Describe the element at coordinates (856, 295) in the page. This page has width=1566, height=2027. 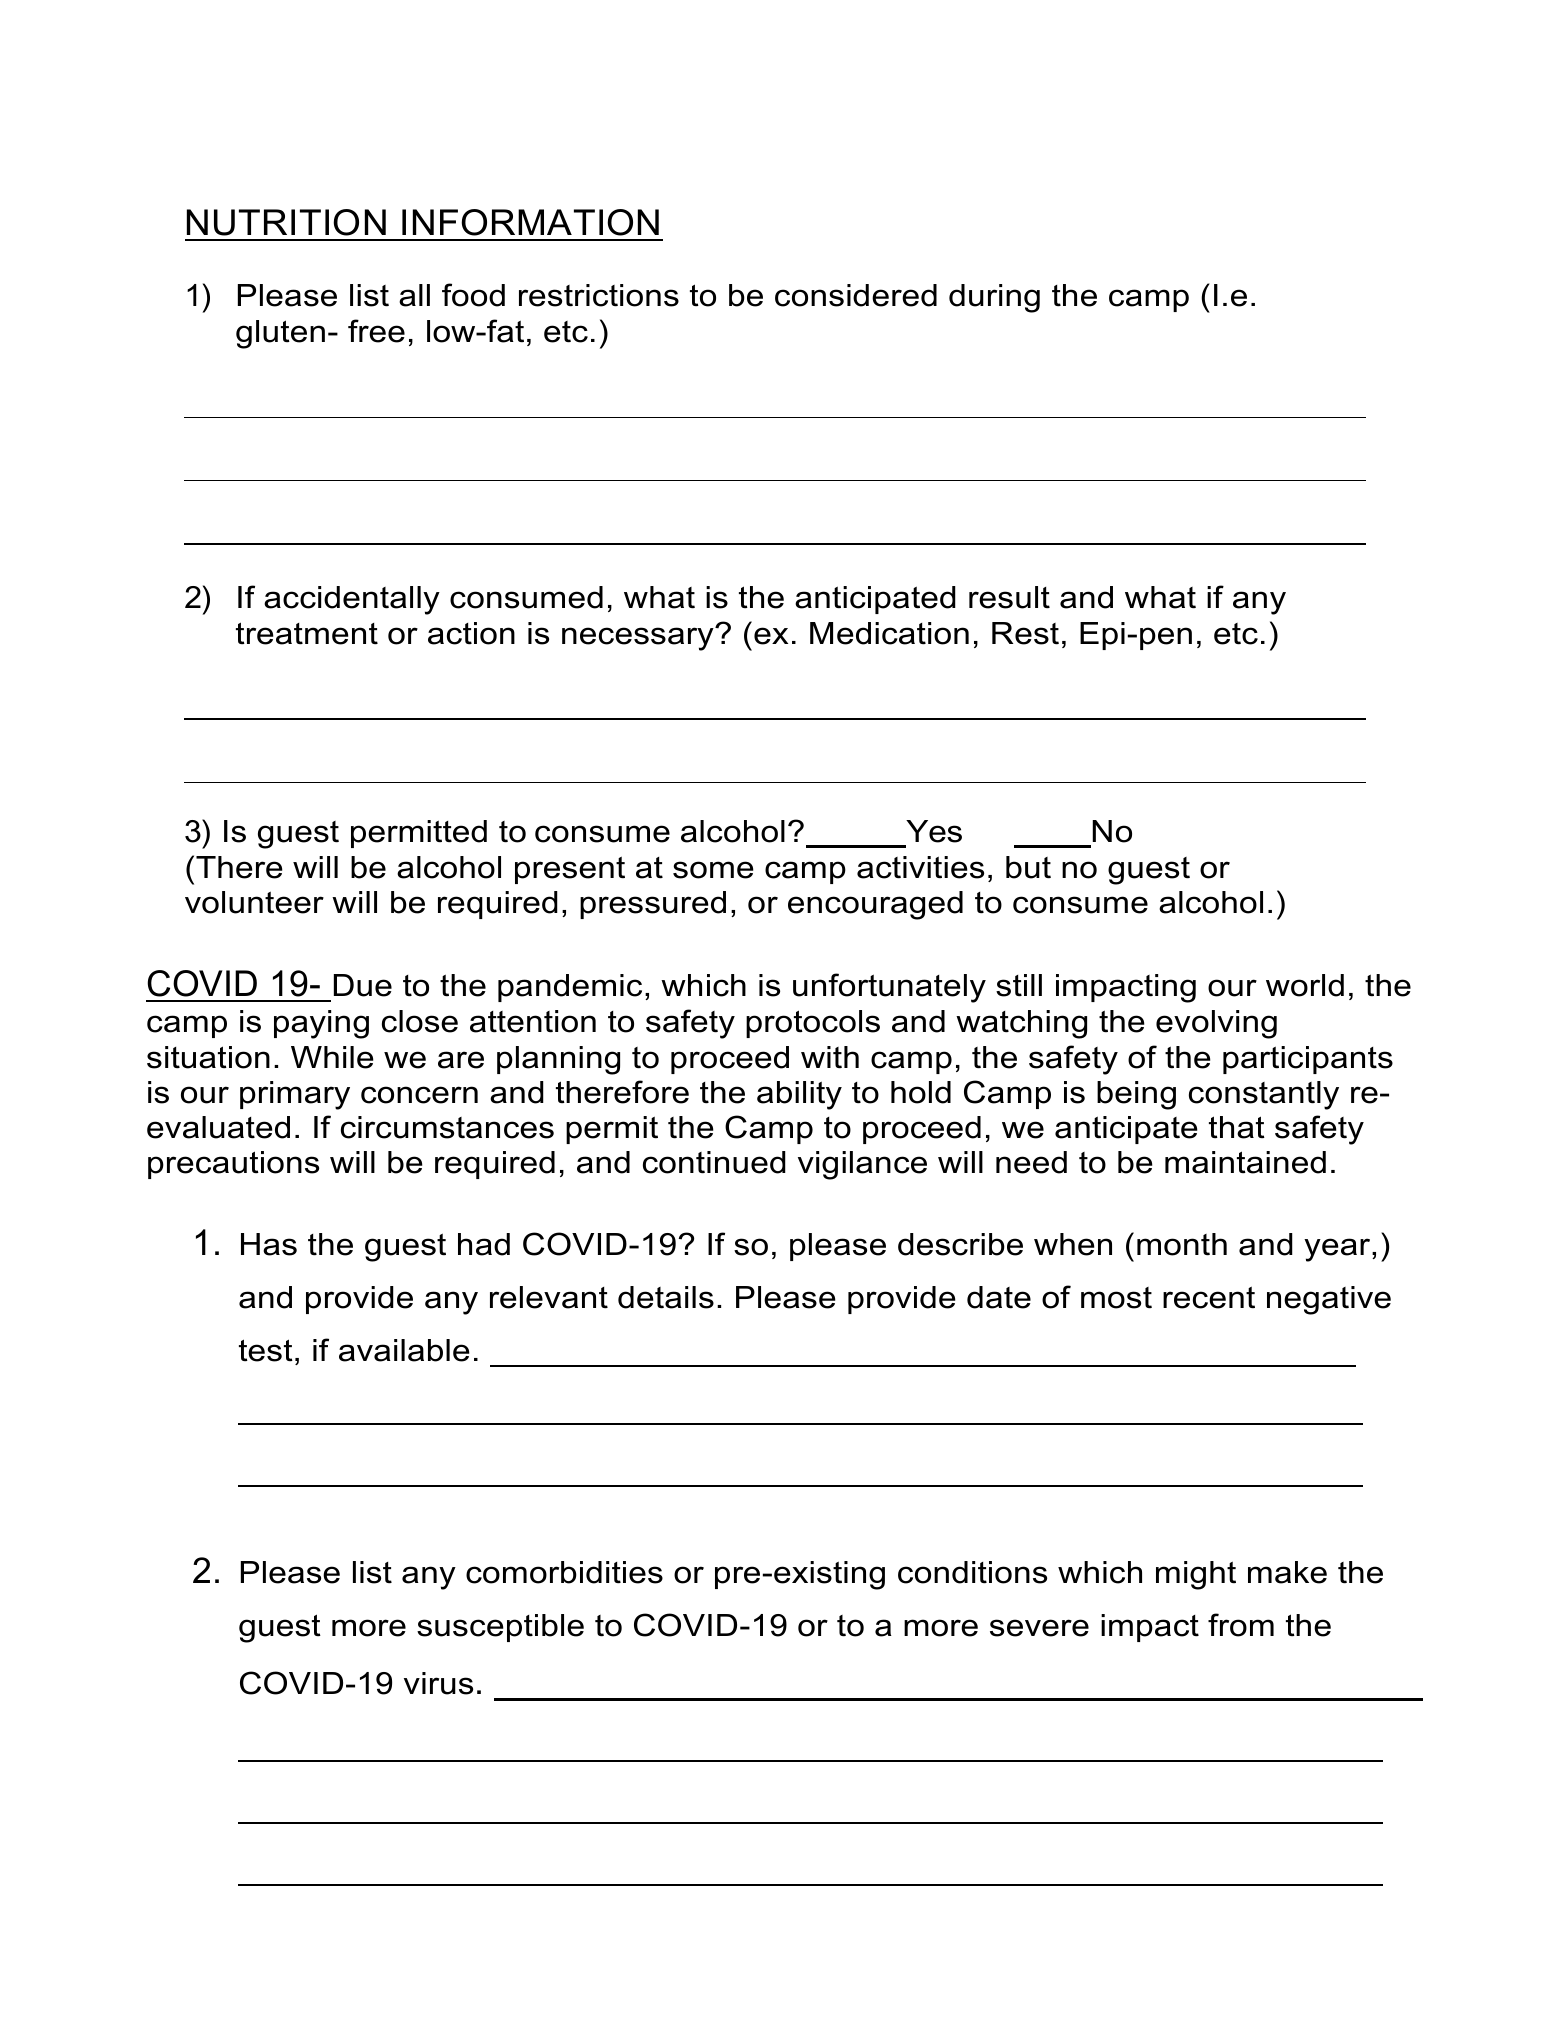
I see `considered` at that location.
